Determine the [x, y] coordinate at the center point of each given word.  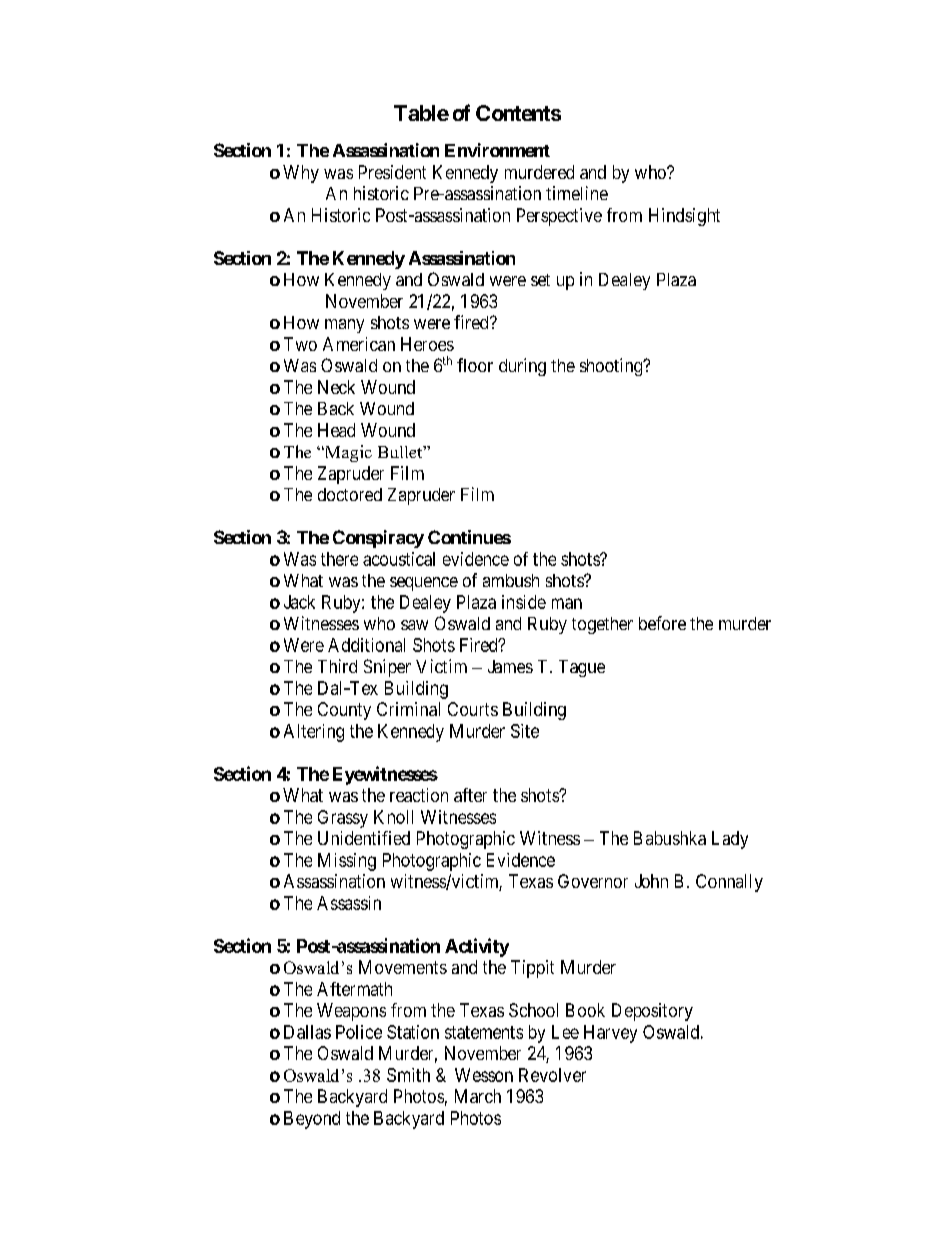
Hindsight [684, 217]
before [662, 623]
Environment [497, 150]
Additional [366, 645]
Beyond [312, 1120]
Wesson [484, 1075]
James [510, 666]
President [392, 172]
